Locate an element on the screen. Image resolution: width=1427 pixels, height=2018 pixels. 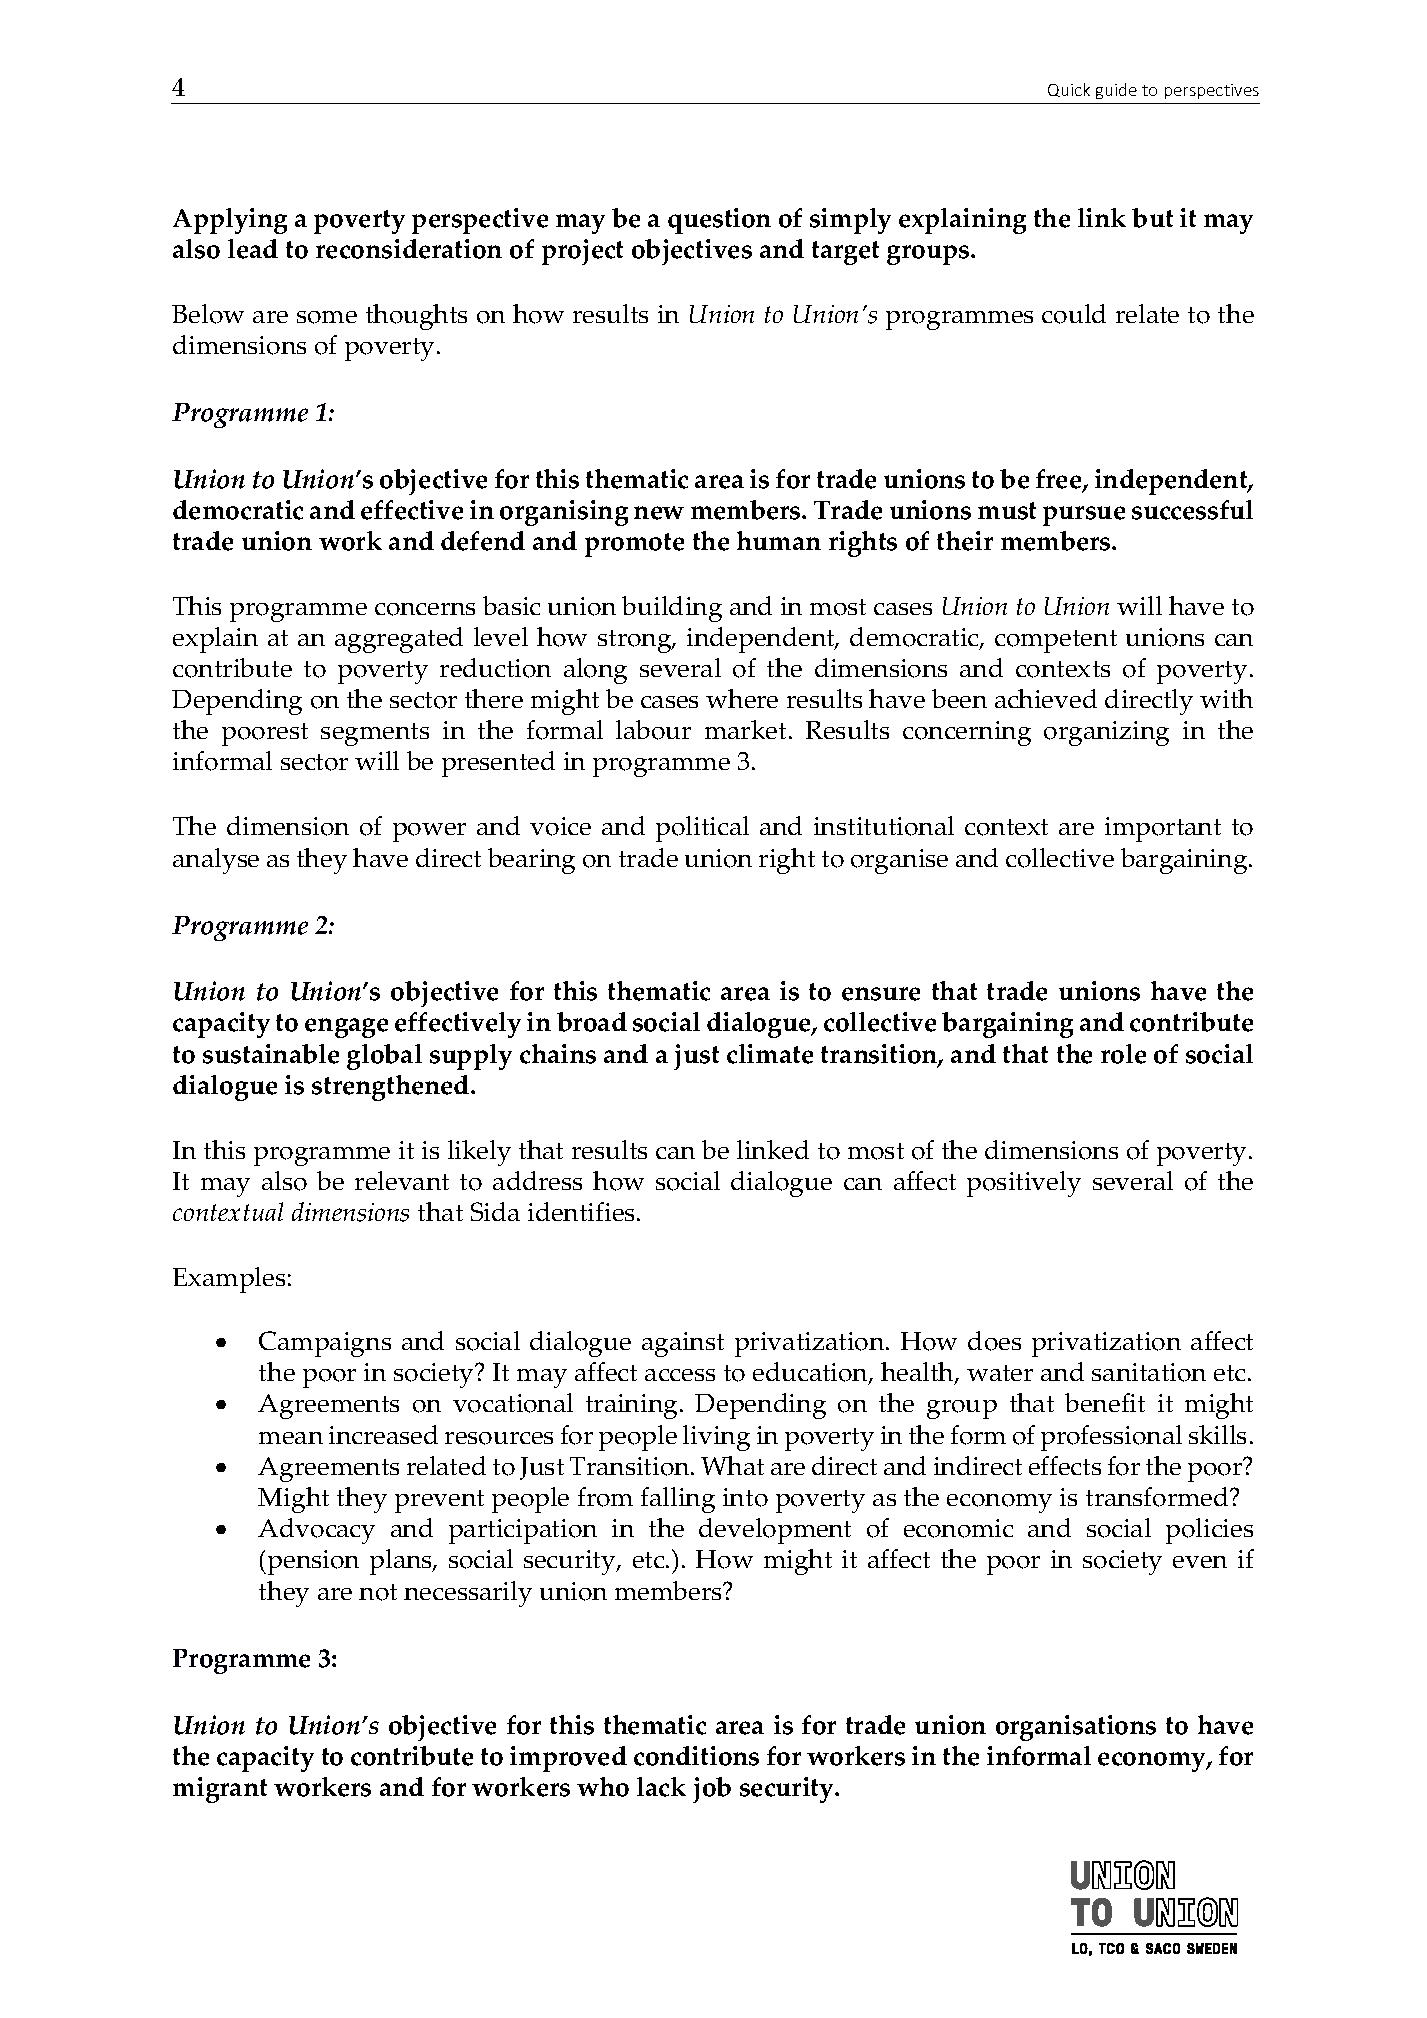
guide is located at coordinates (1116, 91).
